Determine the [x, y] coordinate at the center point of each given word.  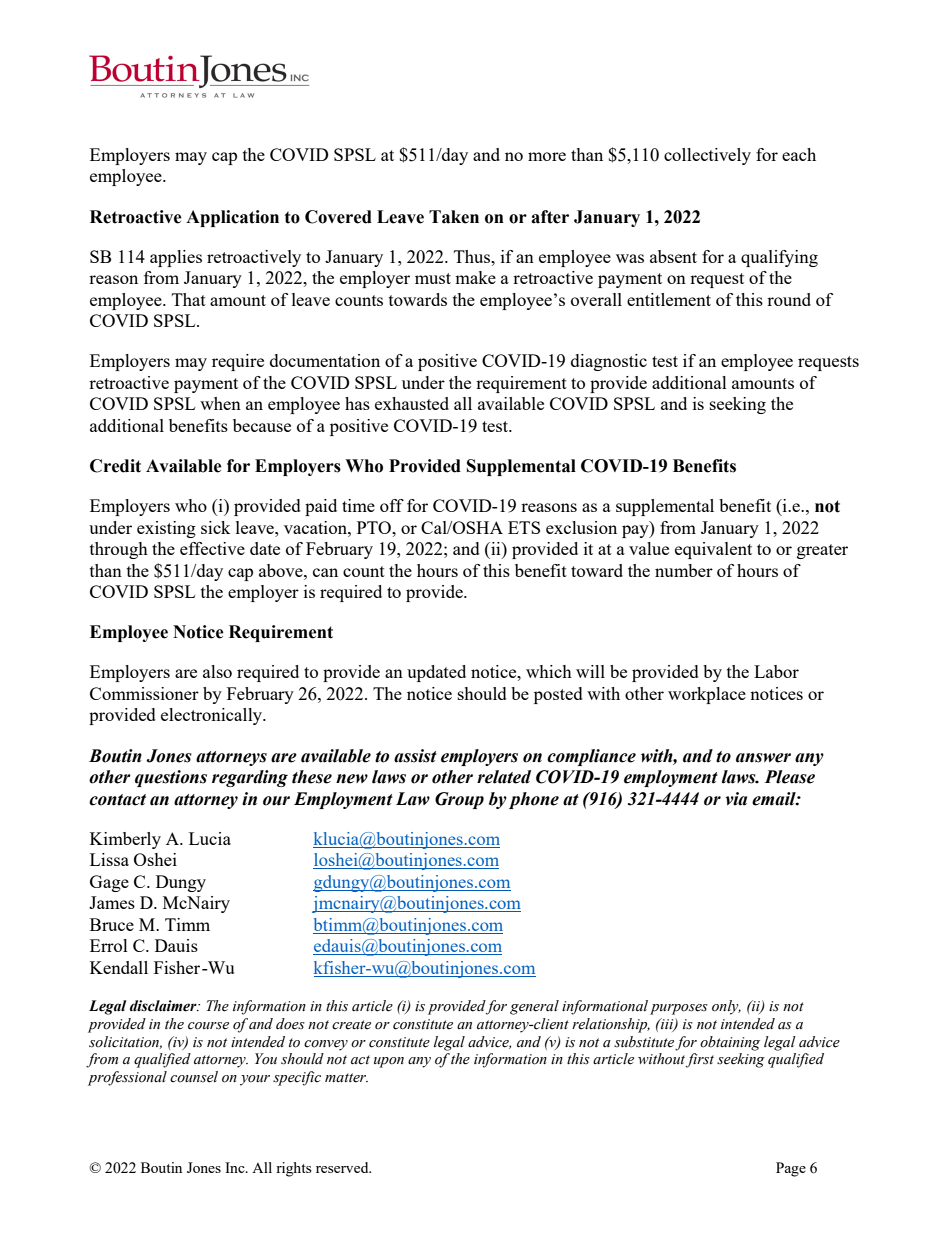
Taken [454, 217]
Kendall [119, 967]
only [726, 1007]
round [789, 299]
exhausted [412, 403]
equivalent [713, 550]
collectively [707, 156]
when [220, 403]
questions [171, 778]
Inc [236, 1167]
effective [212, 548]
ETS [524, 527]
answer [763, 758]
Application [232, 218]
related [504, 777]
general [534, 1007]
